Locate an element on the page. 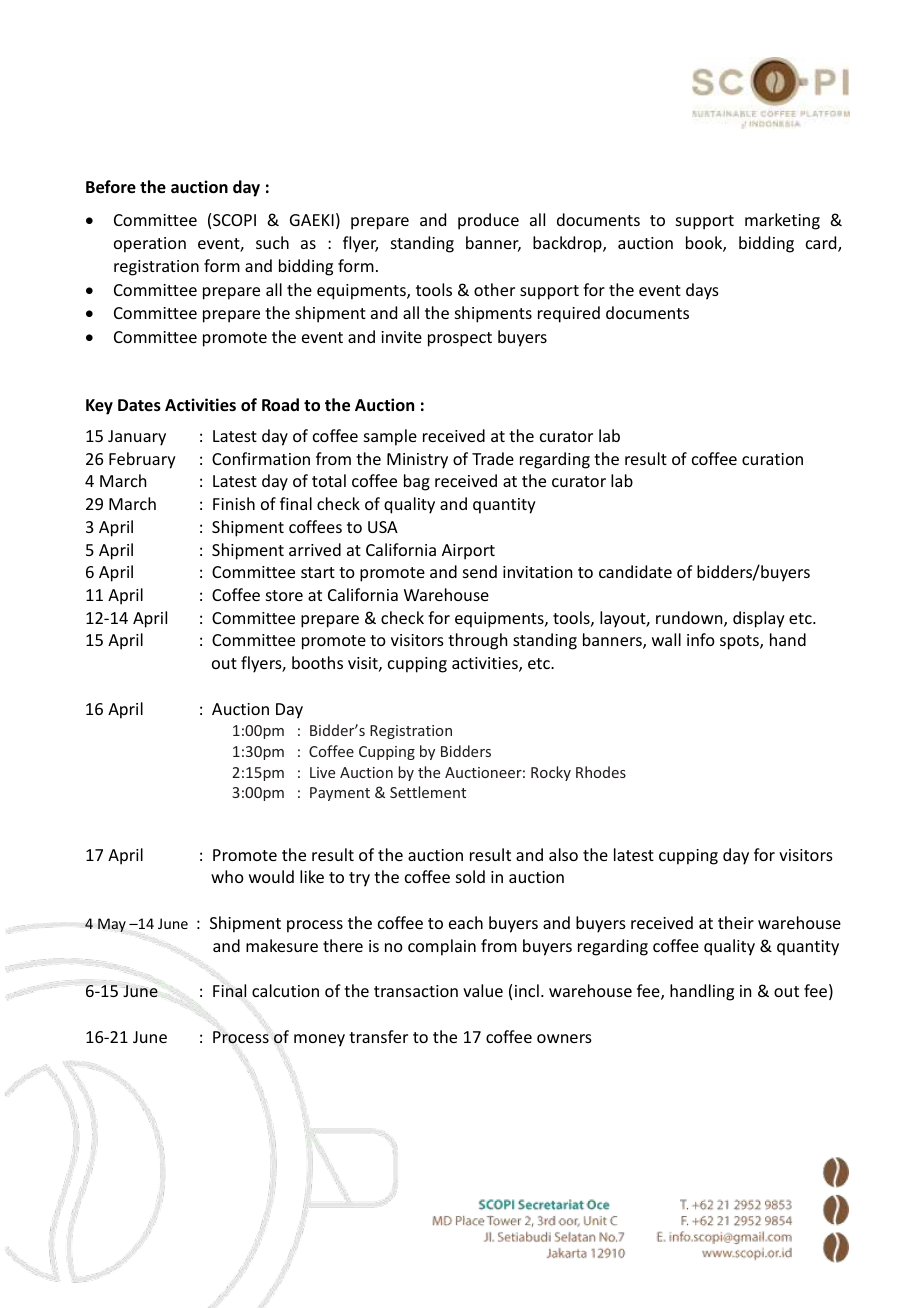  marketing is located at coordinates (782, 221).
